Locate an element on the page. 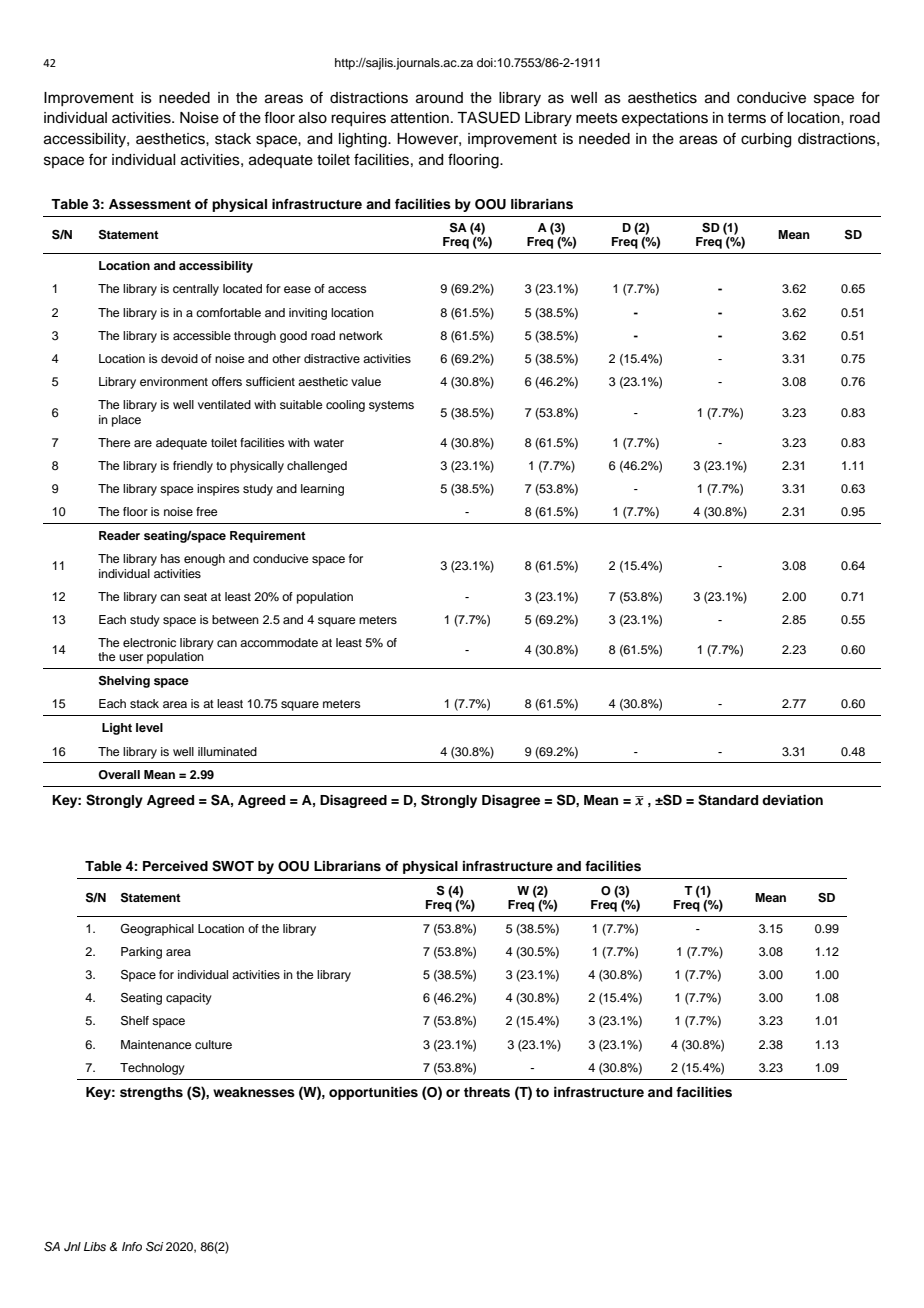 Image resolution: width=924 pixels, height=1308 pixels. terms is located at coordinates (746, 118).
